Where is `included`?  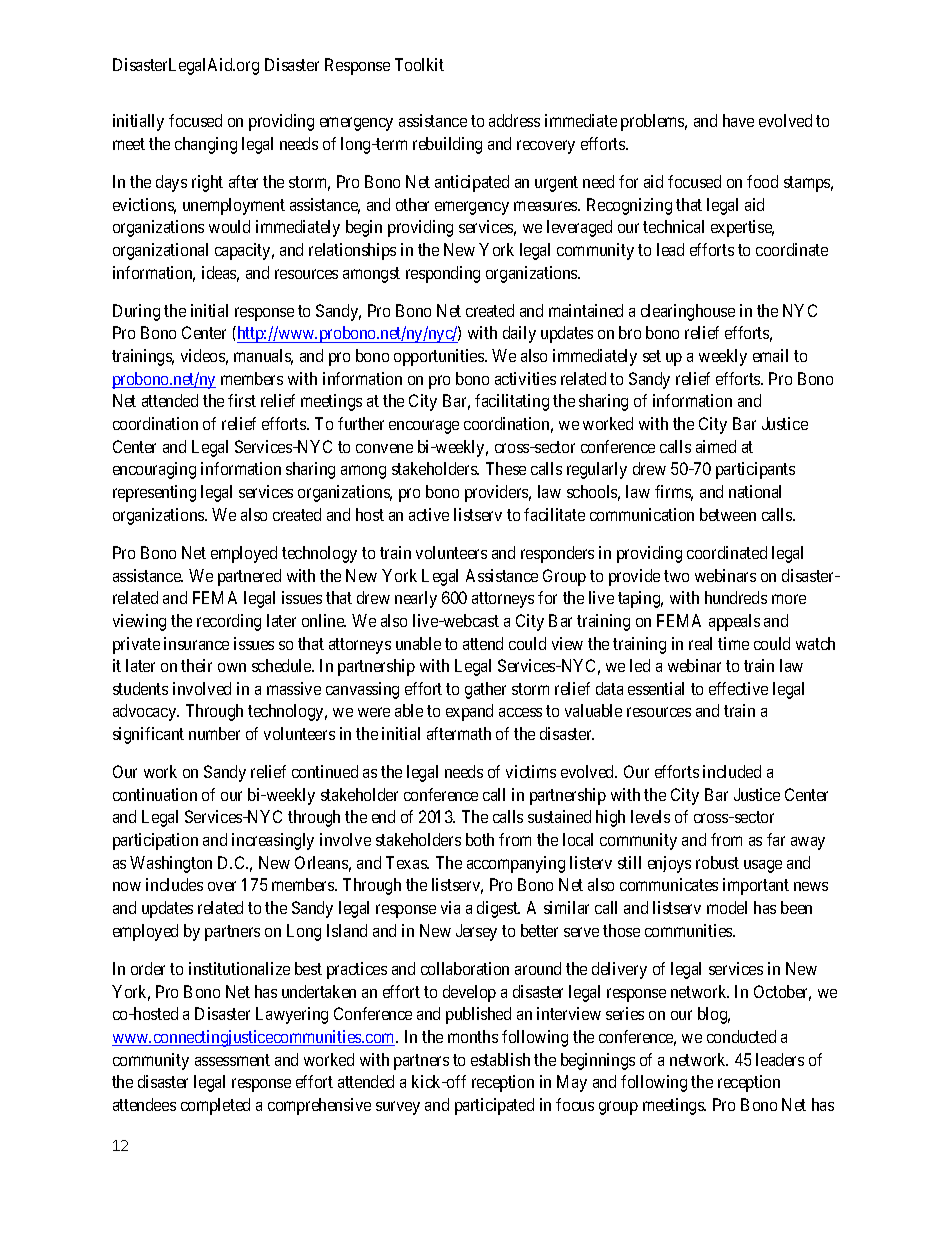 included is located at coordinates (732, 771).
